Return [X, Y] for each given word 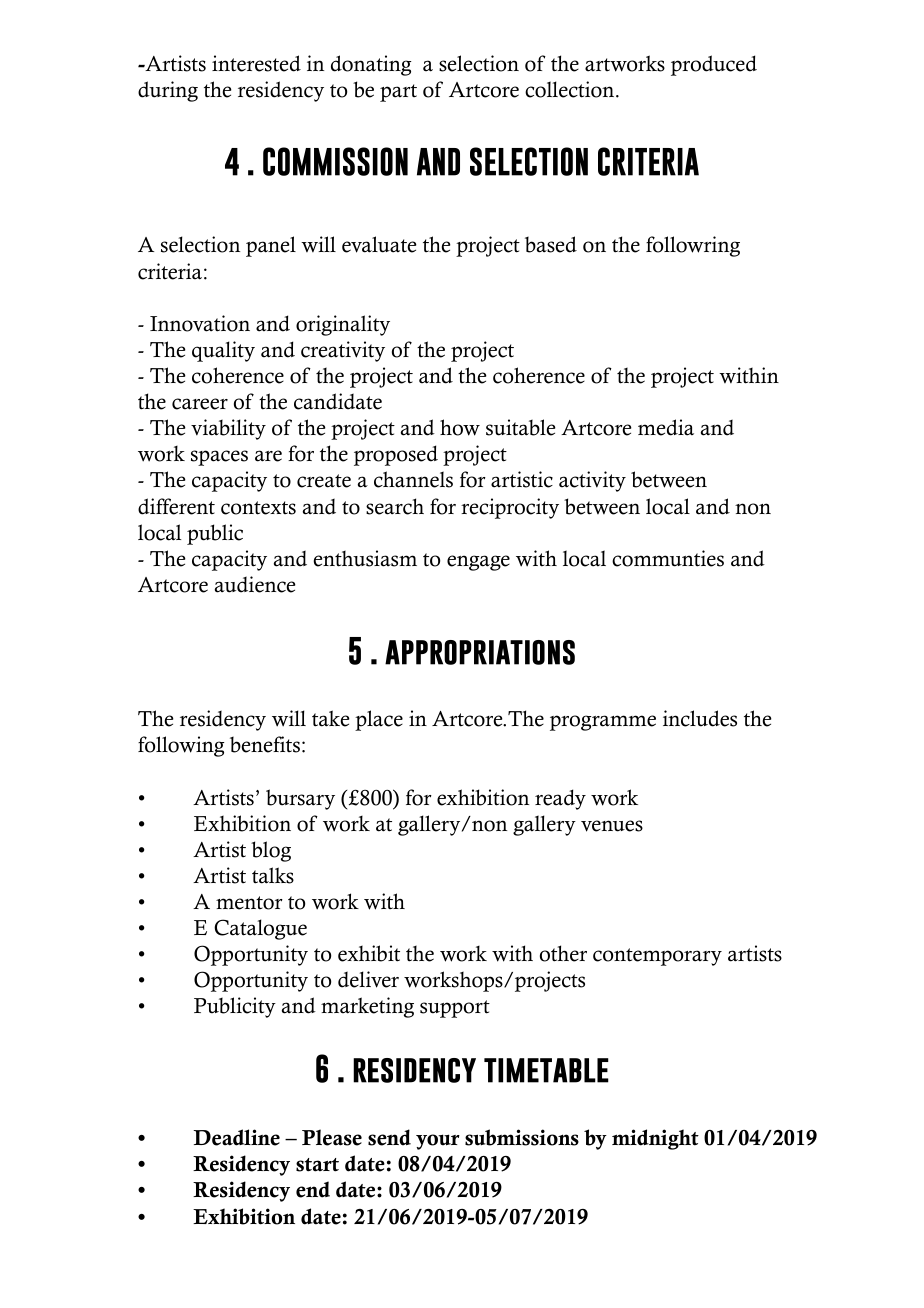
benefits [265, 744]
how [460, 427]
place [379, 720]
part [398, 93]
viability [228, 429]
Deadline [237, 1137]
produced [714, 65]
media [666, 427]
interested [256, 63]
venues [612, 826]
